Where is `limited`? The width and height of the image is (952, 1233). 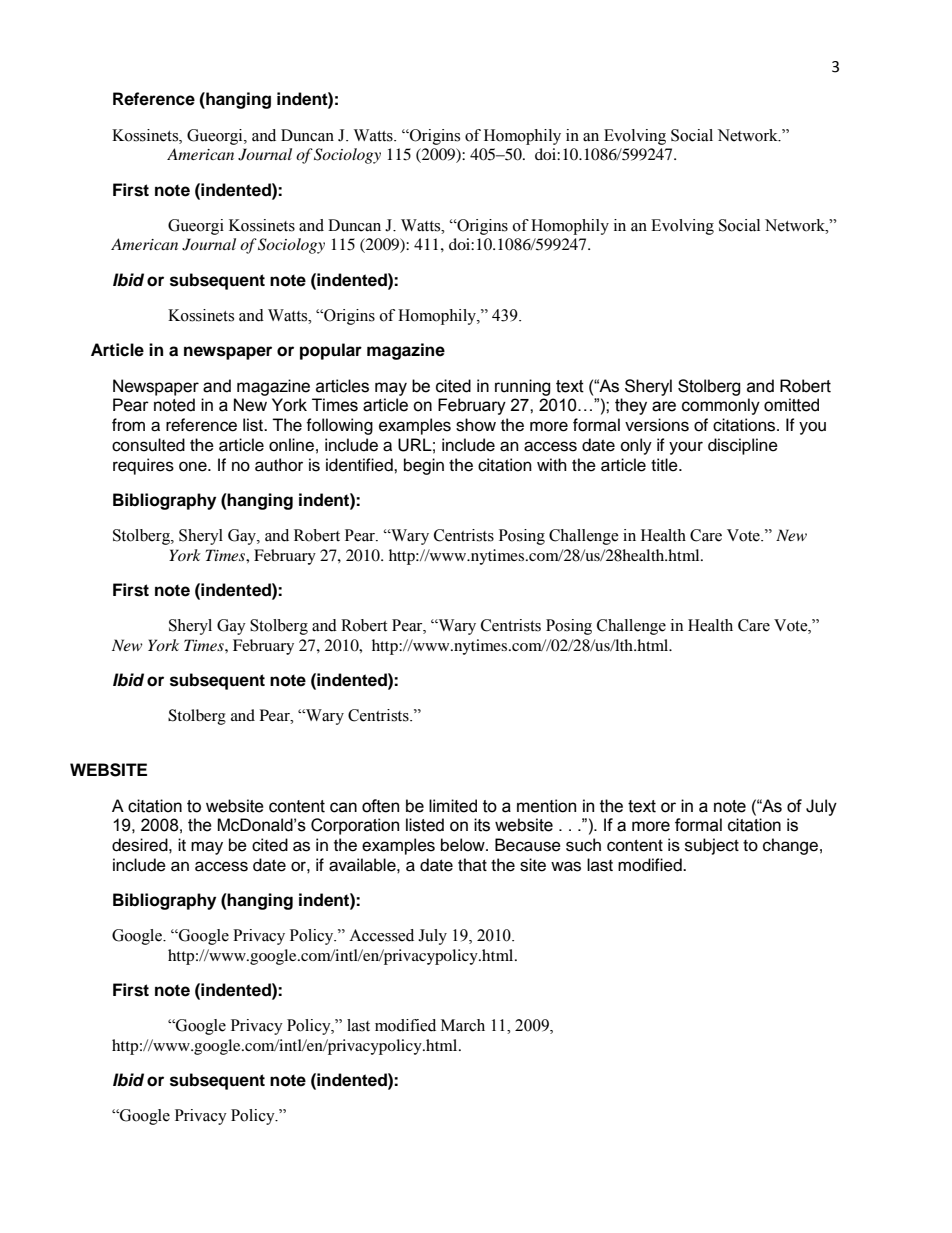 limited is located at coordinates (453, 806).
